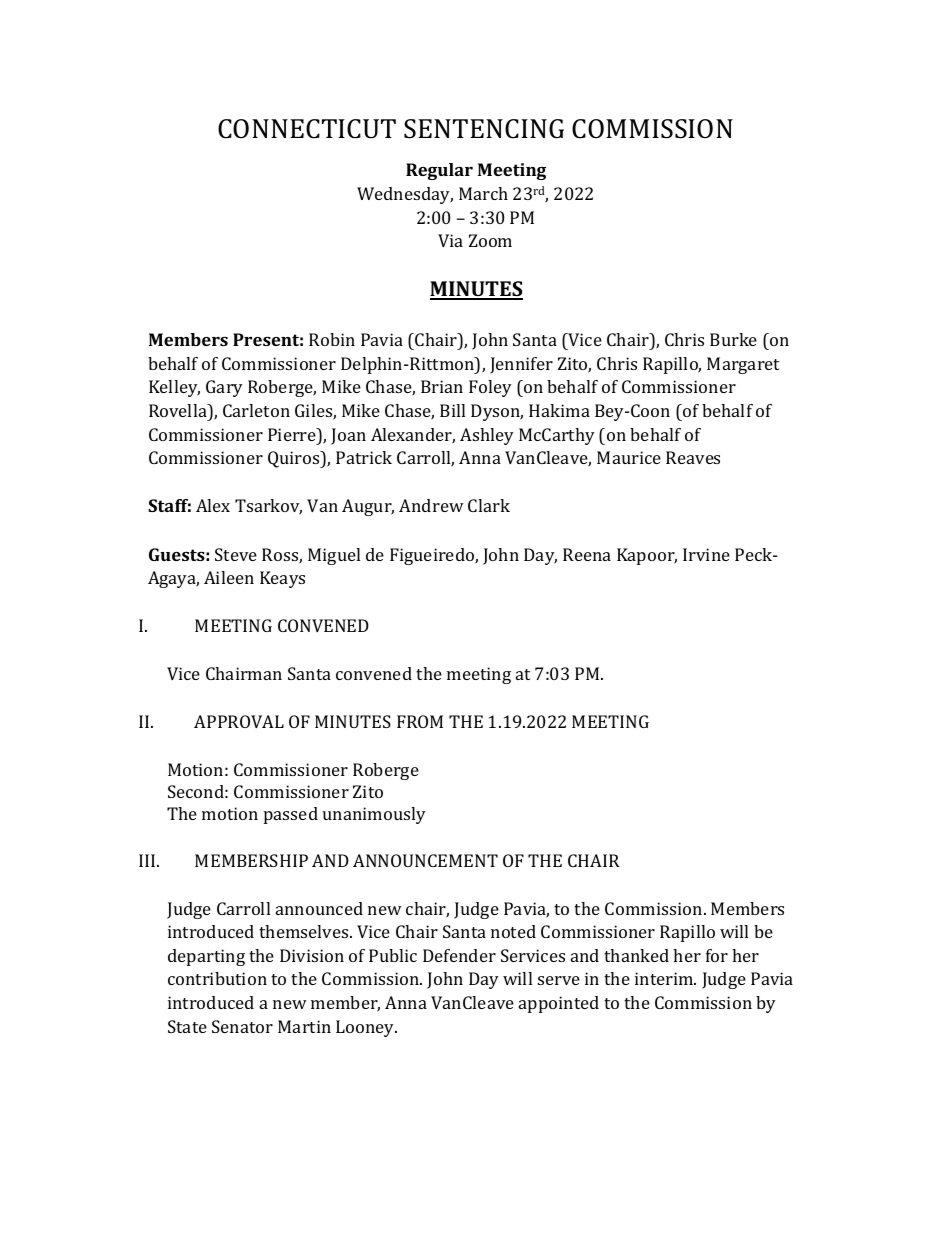 This screenshot has width=952, height=1233. I want to click on Bill, so click(452, 410).
